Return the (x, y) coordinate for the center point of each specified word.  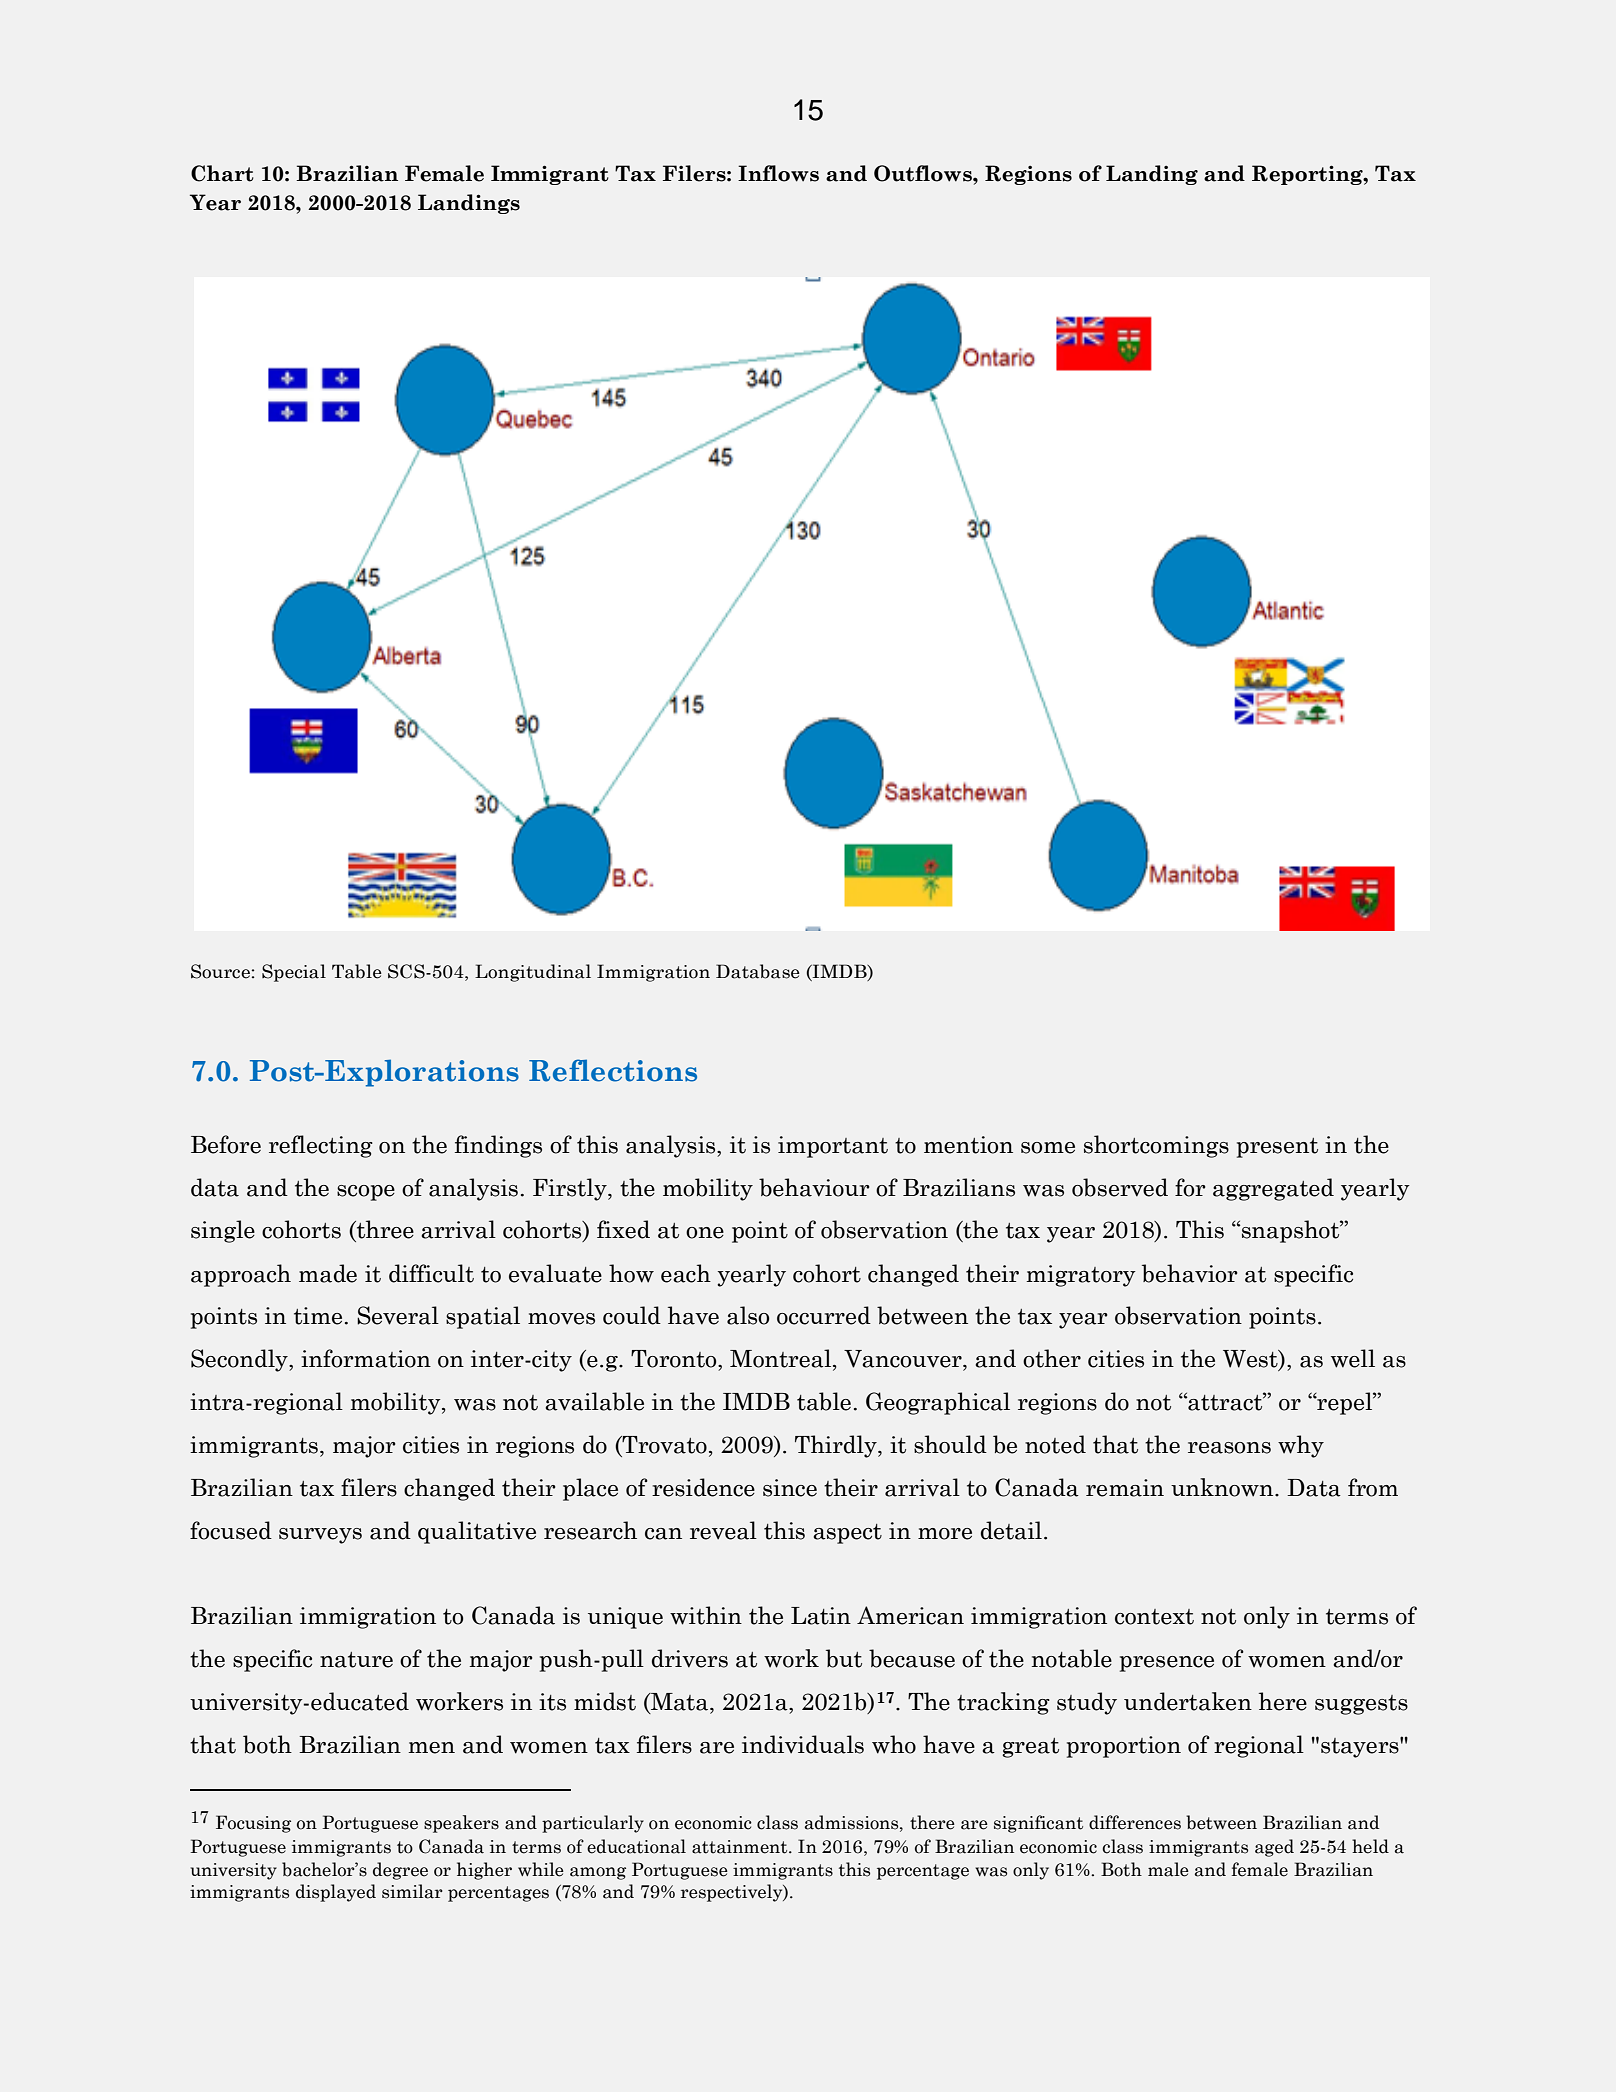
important (833, 1147)
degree (400, 1871)
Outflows (924, 173)
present (1277, 1148)
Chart (222, 173)
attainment (741, 1847)
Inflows (778, 173)
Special (294, 973)
